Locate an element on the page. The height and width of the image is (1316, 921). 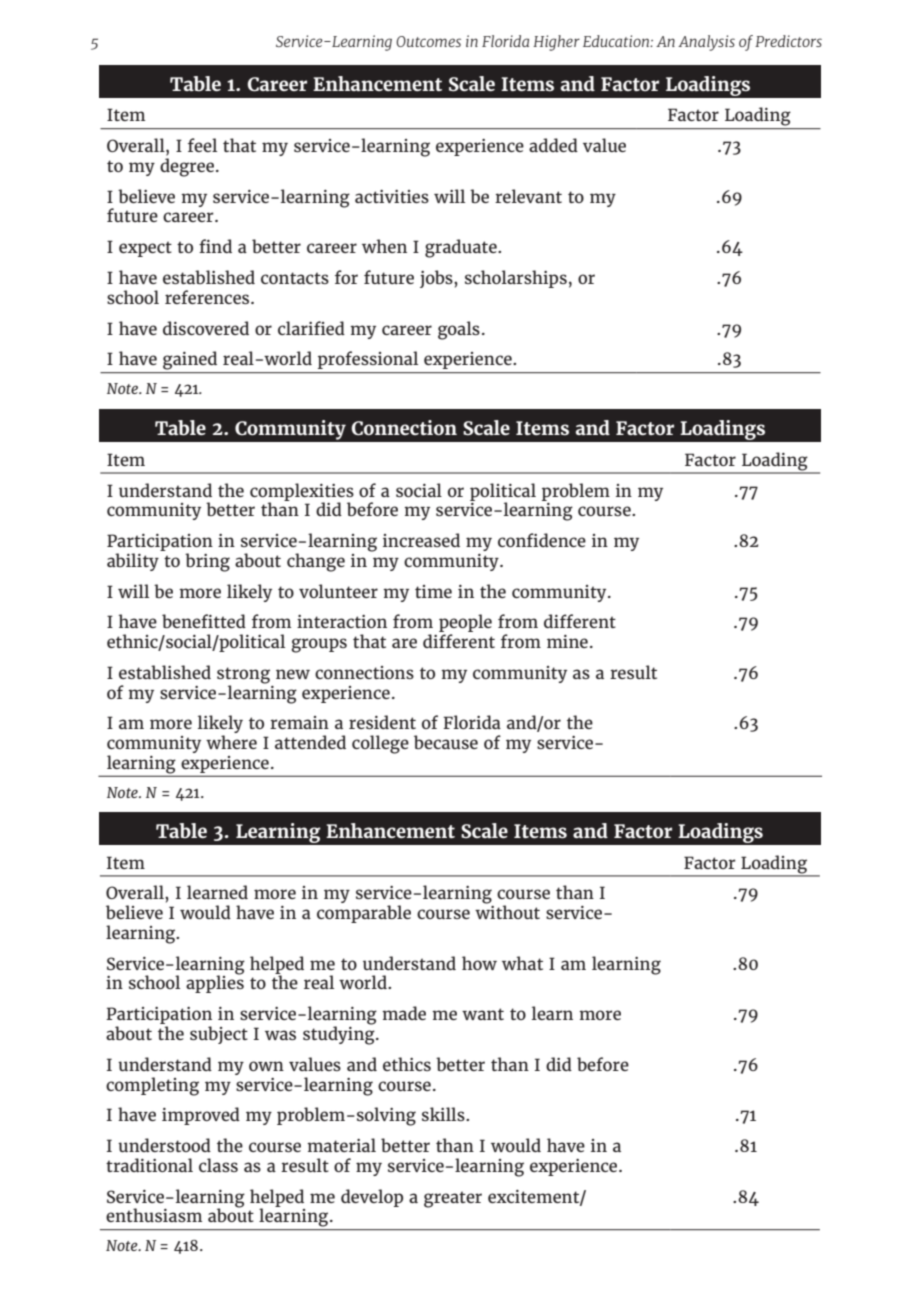
Outcomes is located at coordinates (428, 41).
